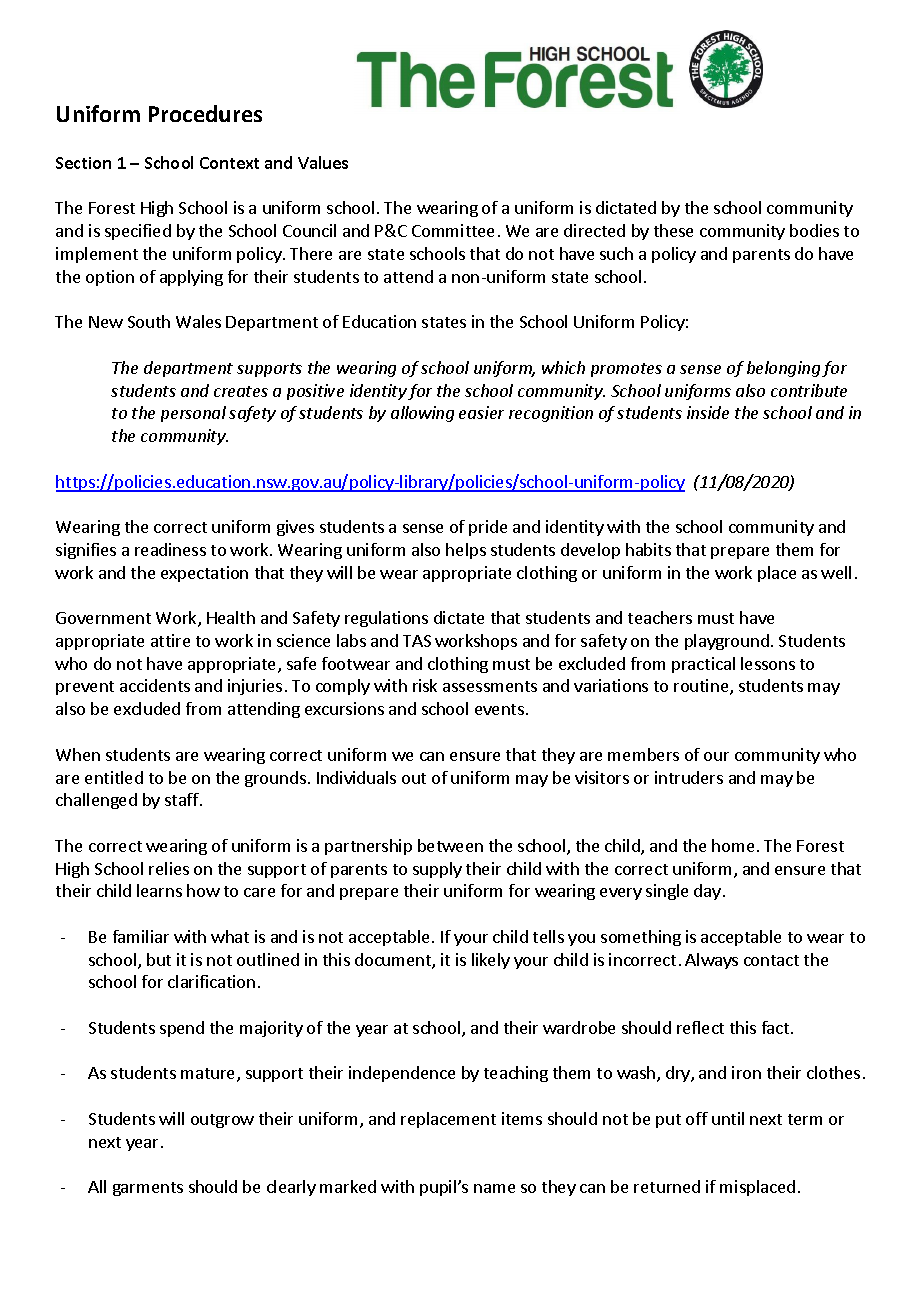 This screenshot has height=1308, width=924. What do you see at coordinates (814, 230) in the screenshot?
I see `bodies` at bounding box center [814, 230].
